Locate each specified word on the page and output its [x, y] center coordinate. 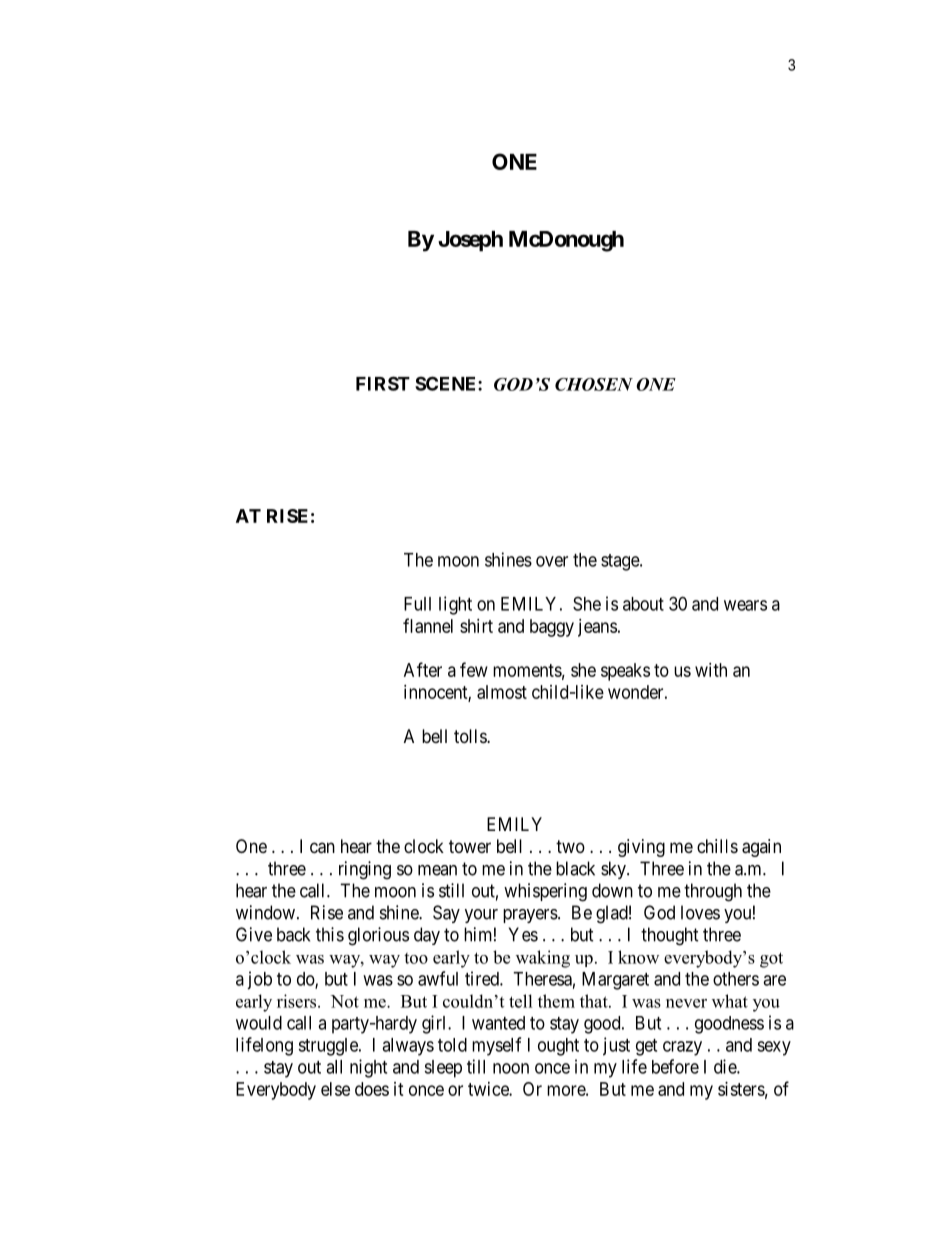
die [726, 1066]
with [711, 670]
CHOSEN [594, 384]
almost [502, 692]
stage [621, 562]
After [423, 669]
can [322, 848]
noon [511, 1068]
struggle [329, 1047]
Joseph [470, 241]
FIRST [383, 383]
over [552, 561]
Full [417, 604]
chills [717, 846]
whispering [545, 892]
